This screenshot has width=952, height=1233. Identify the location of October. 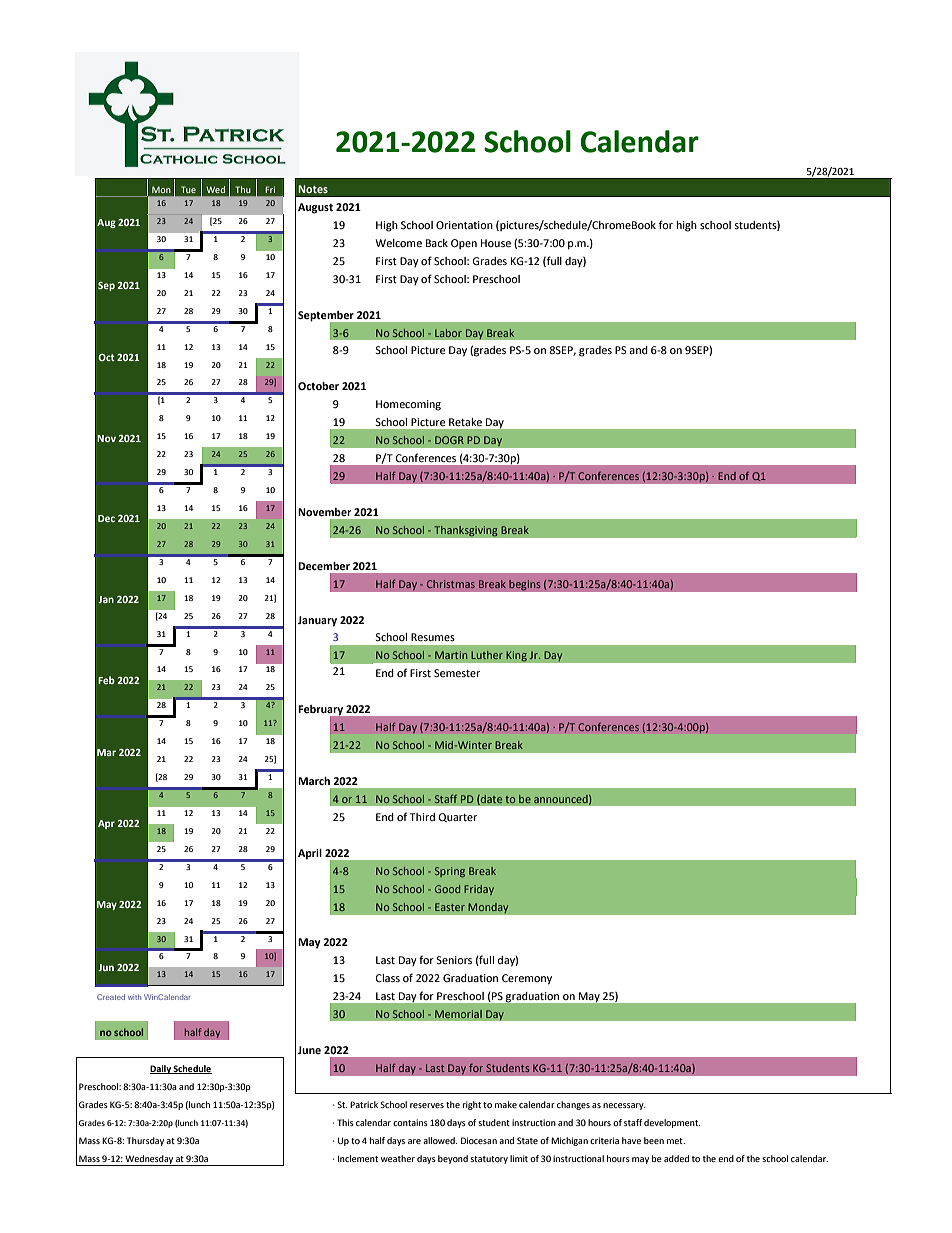
(318, 386).
